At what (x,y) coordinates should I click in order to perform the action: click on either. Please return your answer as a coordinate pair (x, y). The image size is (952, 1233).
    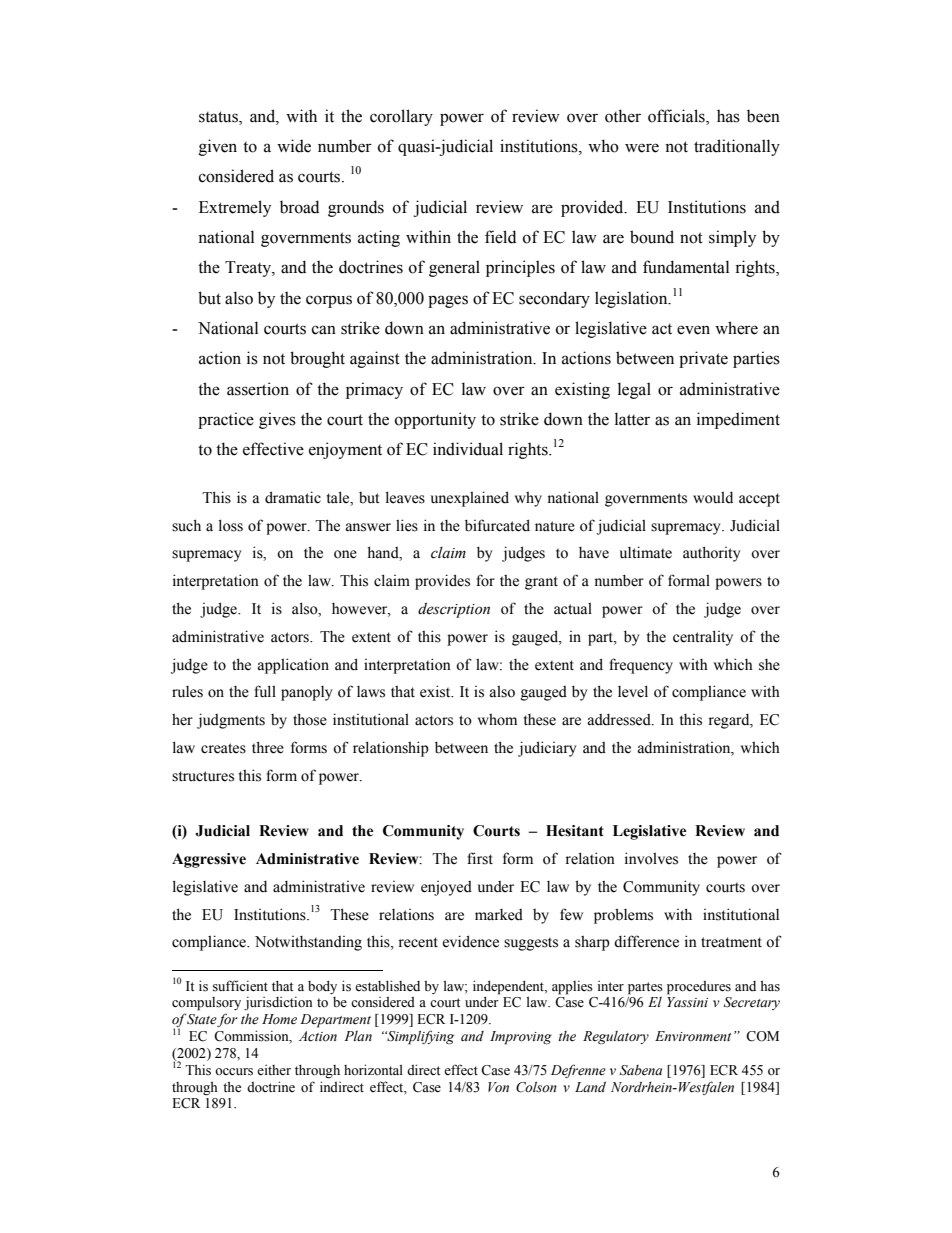
    Looking at the image, I should click on (274, 1070).
